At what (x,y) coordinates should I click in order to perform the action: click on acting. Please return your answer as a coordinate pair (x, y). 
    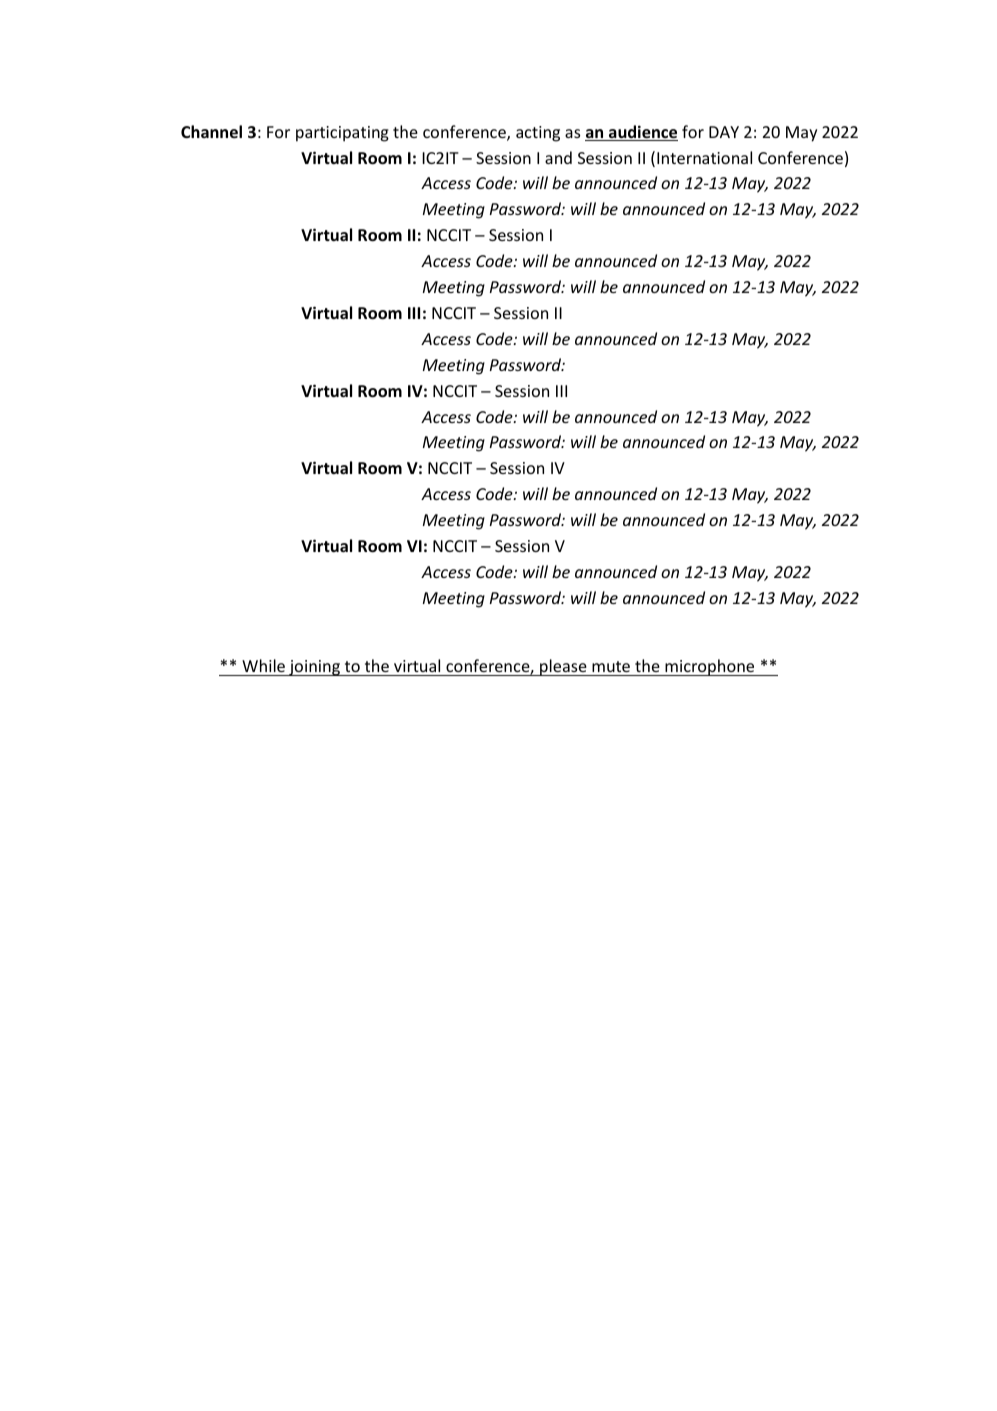
    Looking at the image, I should click on (538, 134).
